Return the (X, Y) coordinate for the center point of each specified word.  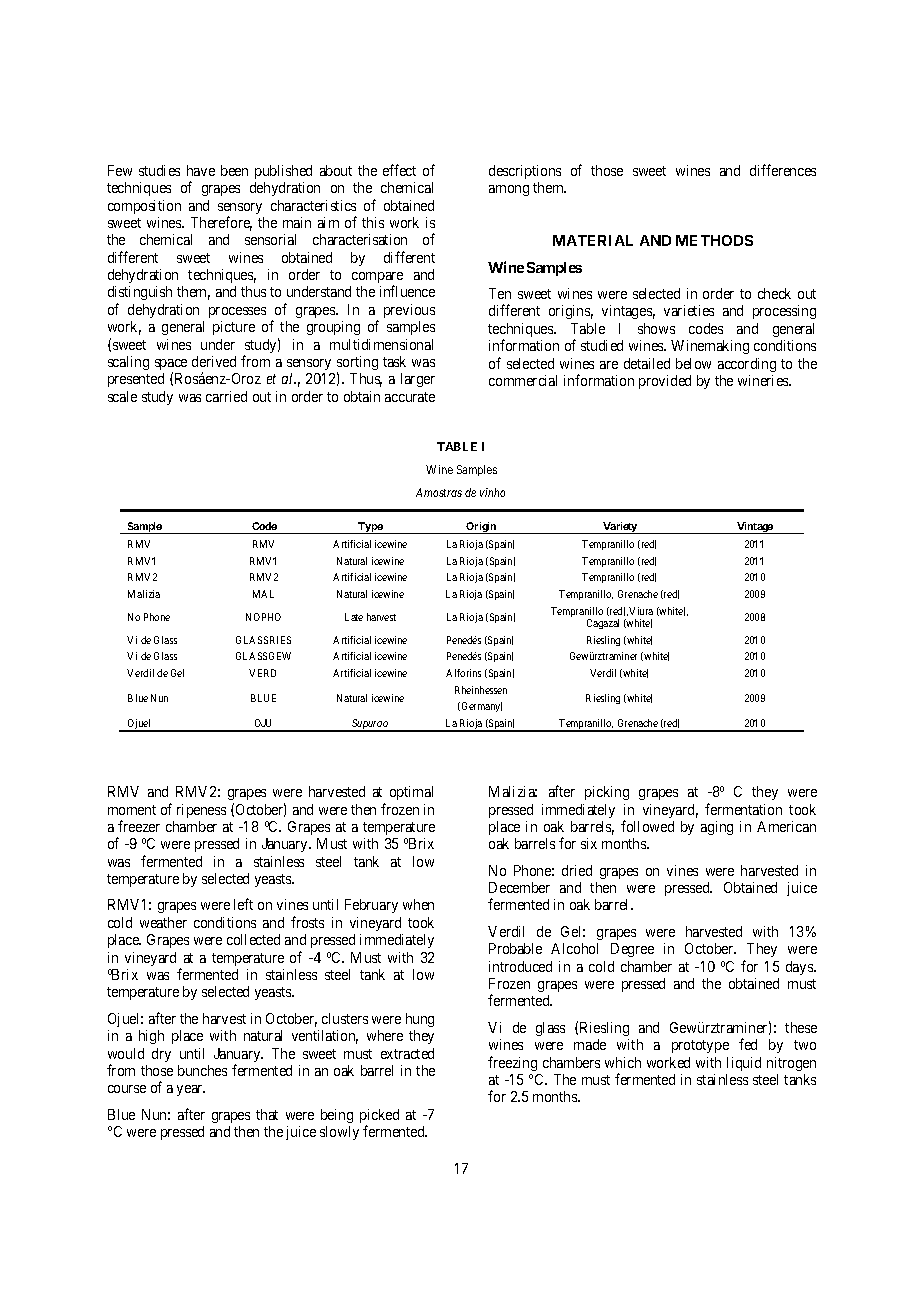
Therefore (221, 223)
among (509, 190)
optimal (411, 793)
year (191, 1090)
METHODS (714, 240)
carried (226, 396)
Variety (620, 528)
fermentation (743, 809)
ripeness (201, 811)
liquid (744, 1064)
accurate (410, 397)
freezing (512, 1063)
